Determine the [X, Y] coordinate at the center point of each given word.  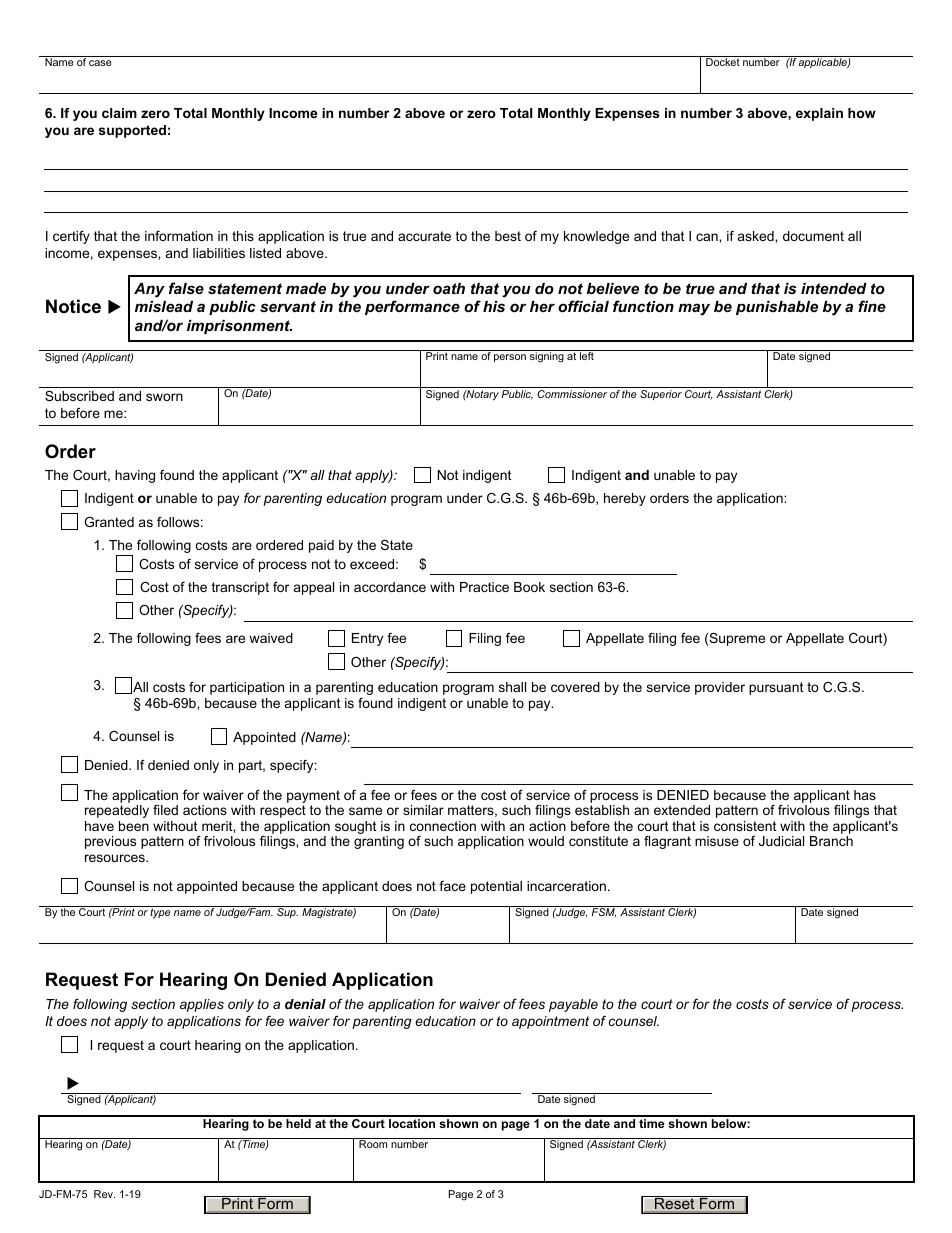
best [508, 236]
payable [573, 1005]
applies [202, 1005]
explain [819, 114]
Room [373, 1144]
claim [119, 113]
